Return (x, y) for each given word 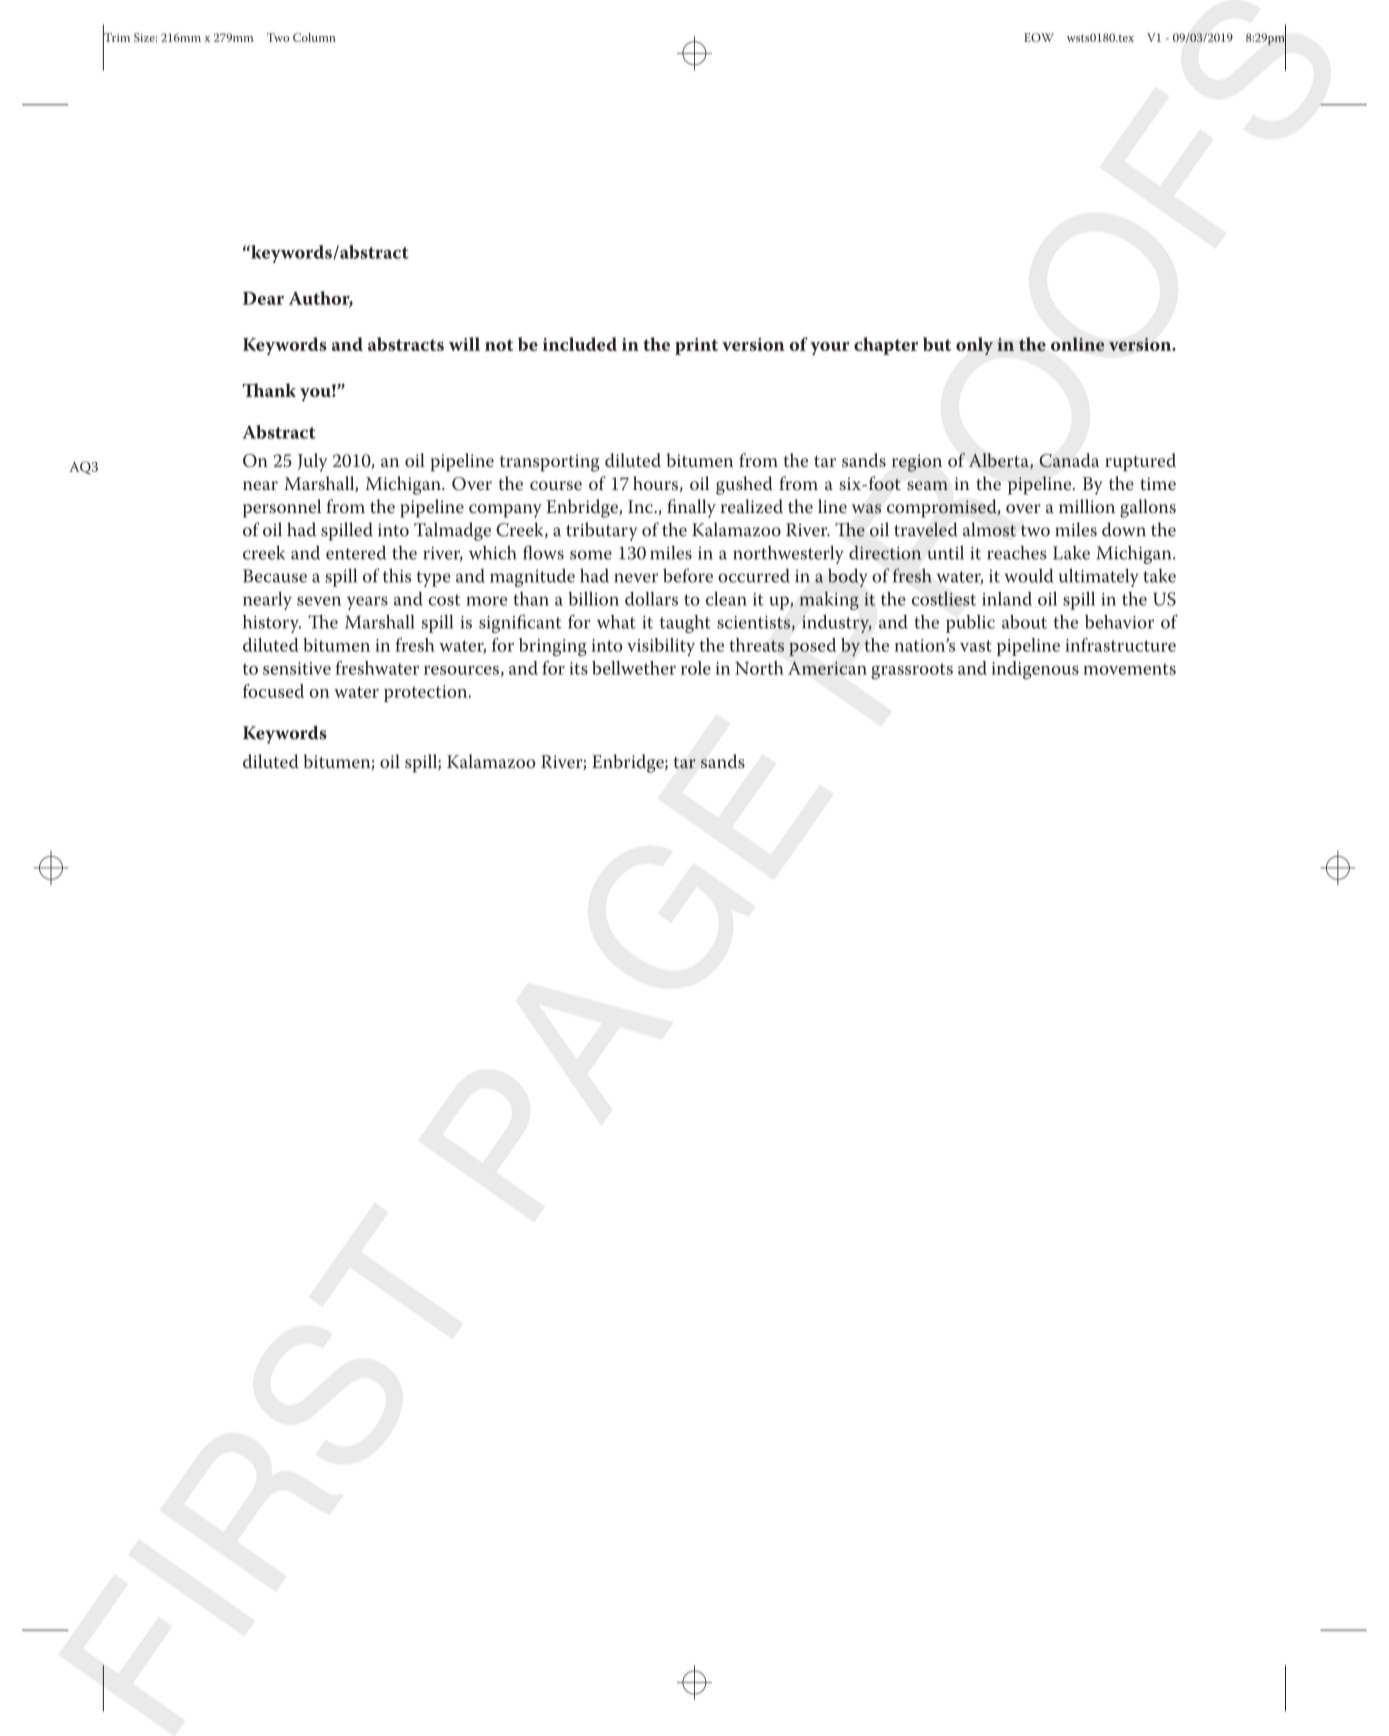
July (313, 462)
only (974, 346)
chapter (886, 346)
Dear (263, 298)
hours (655, 483)
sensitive (297, 668)
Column (314, 37)
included (580, 344)
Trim (116, 37)
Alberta (1000, 461)
